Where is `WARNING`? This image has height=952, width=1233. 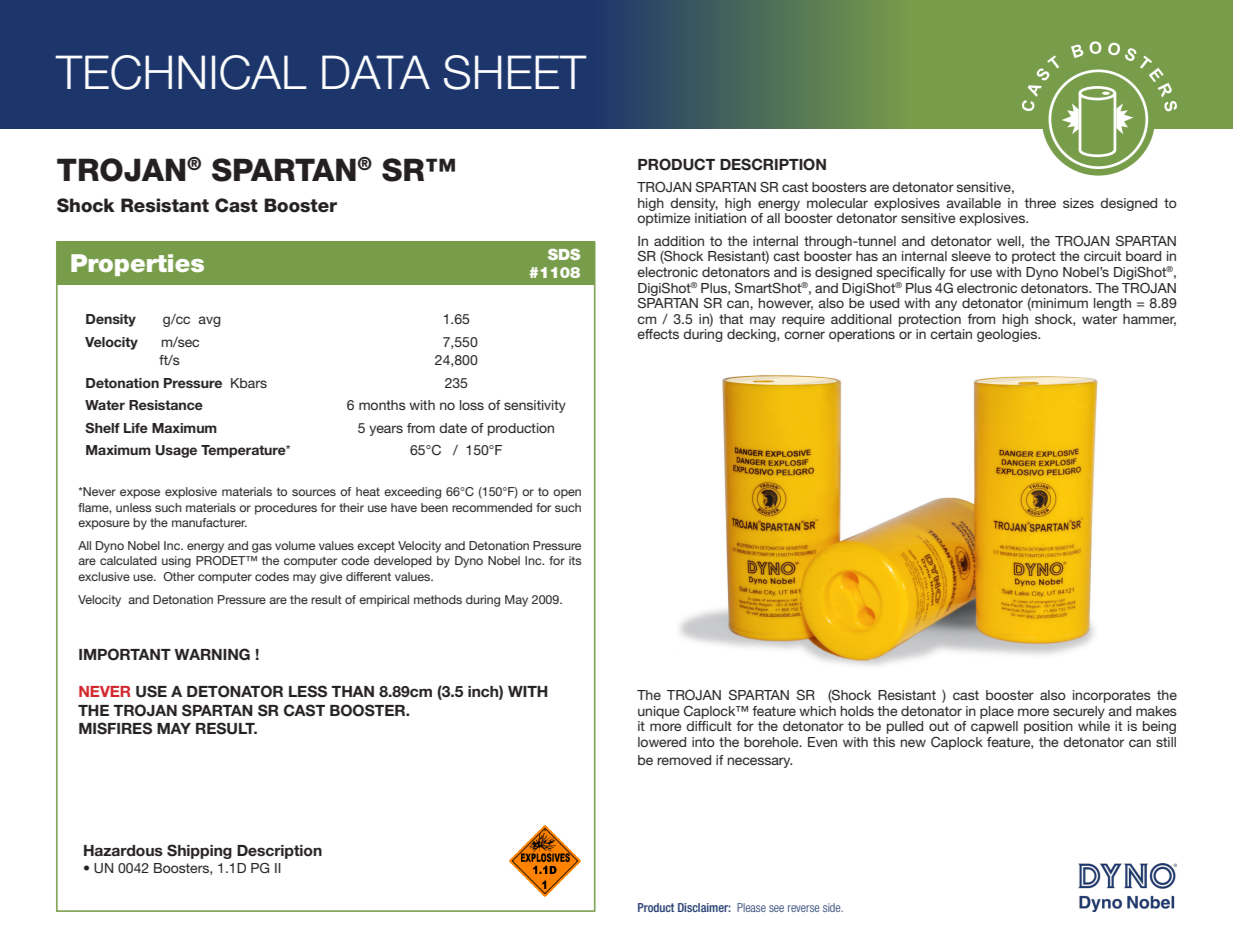 WARNING is located at coordinates (212, 654).
